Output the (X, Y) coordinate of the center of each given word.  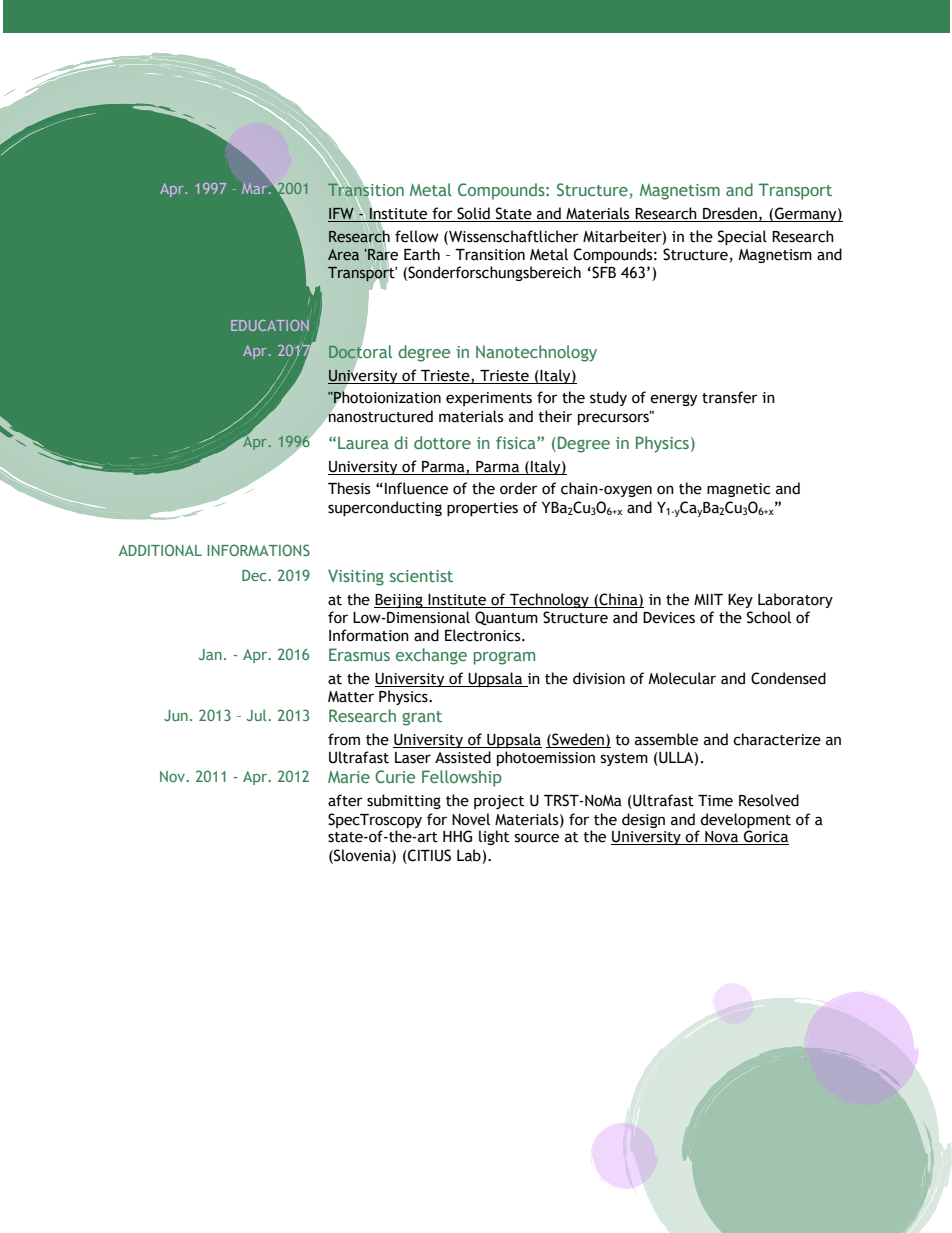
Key (740, 601)
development (745, 820)
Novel (471, 819)
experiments (489, 399)
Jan (210, 654)
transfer (730, 397)
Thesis (349, 488)
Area (343, 254)
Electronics (484, 635)
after (345, 800)
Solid (473, 213)
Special (742, 237)
